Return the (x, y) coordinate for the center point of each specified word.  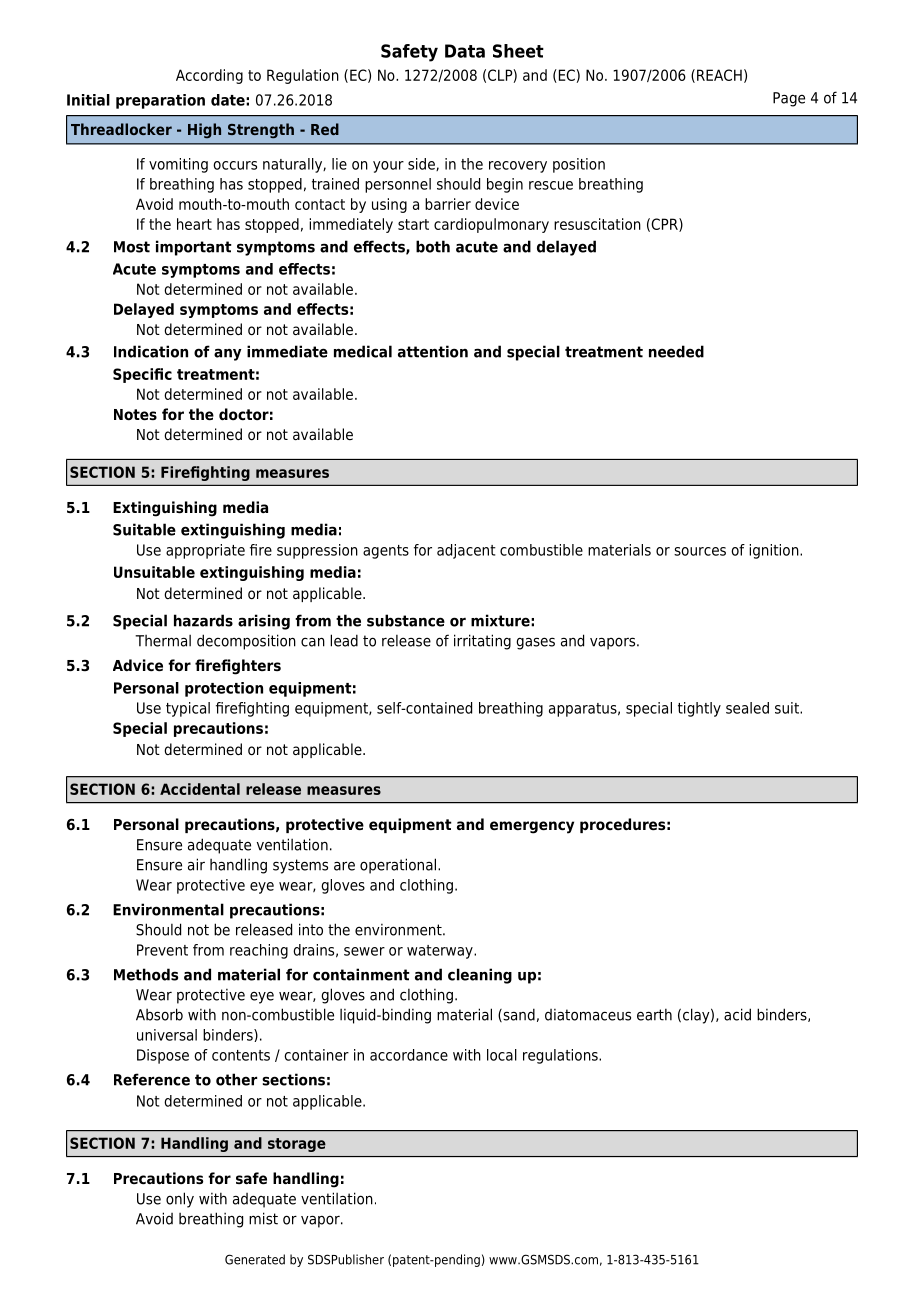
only (180, 1200)
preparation (160, 101)
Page (789, 99)
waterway (441, 952)
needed (676, 351)
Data (465, 51)
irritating (482, 642)
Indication (151, 351)
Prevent (162, 950)
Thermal (163, 641)
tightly (699, 709)
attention (433, 351)
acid (737, 1014)
